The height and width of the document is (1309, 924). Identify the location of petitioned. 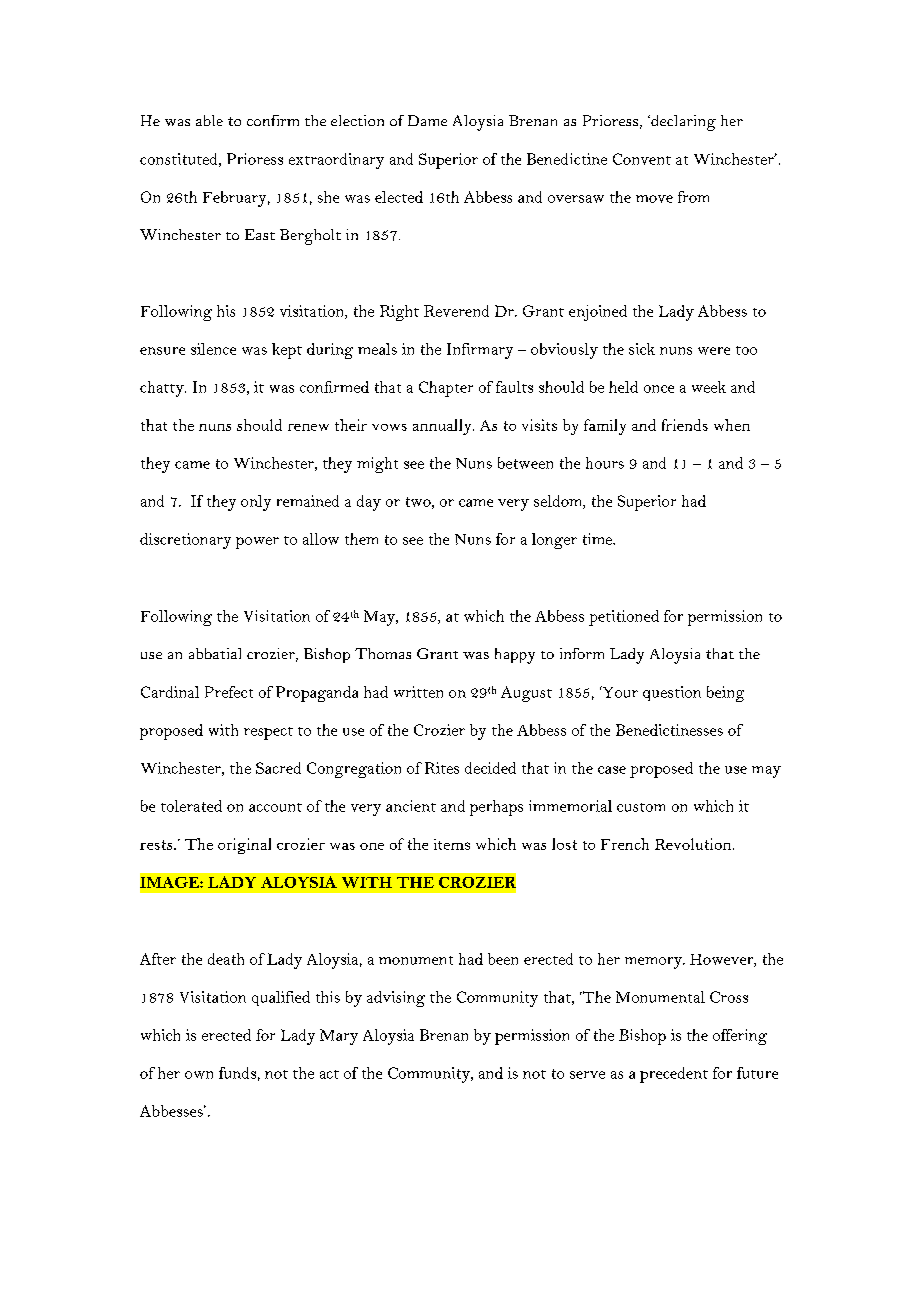
(624, 618).
